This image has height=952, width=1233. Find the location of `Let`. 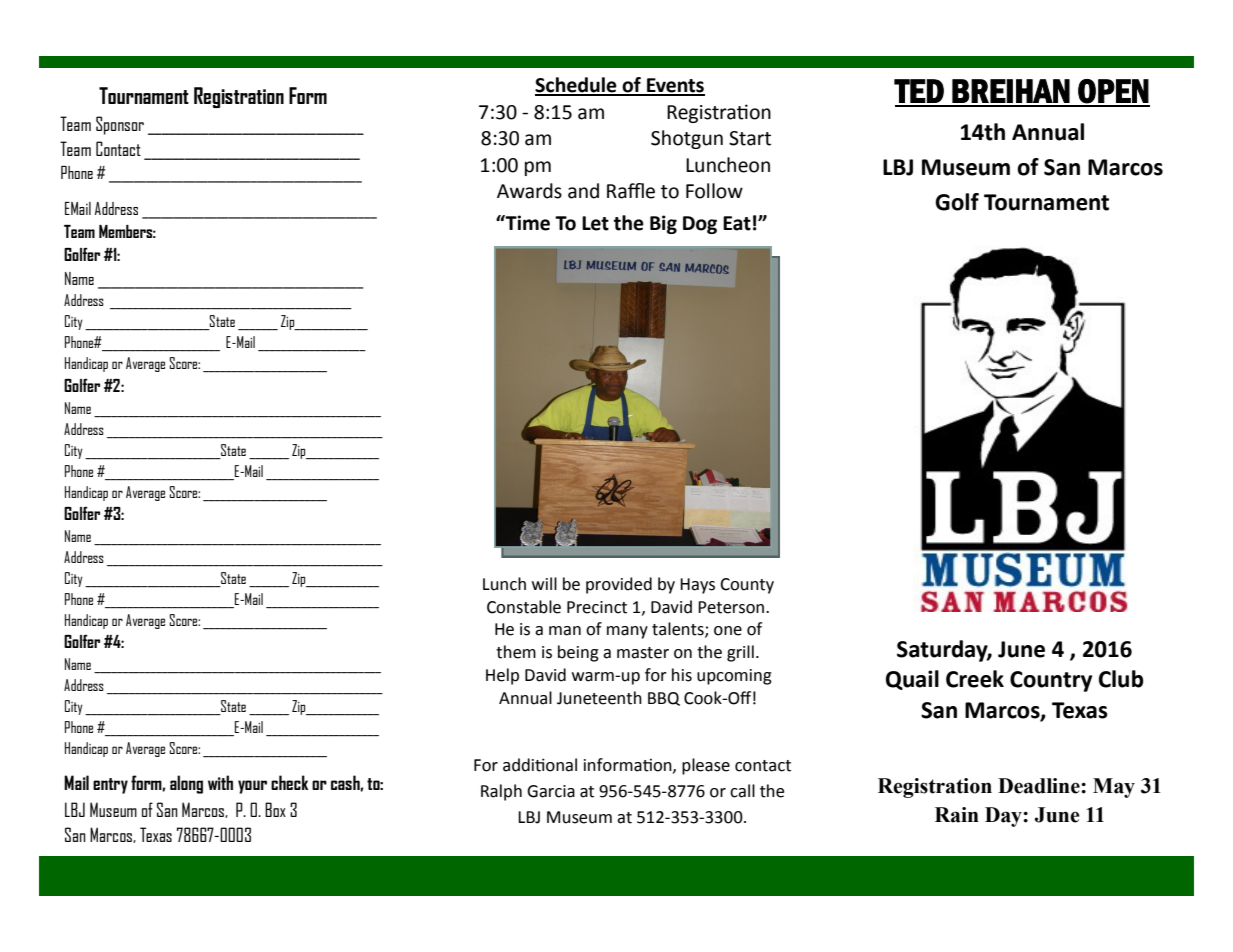

Let is located at coordinates (595, 223).
